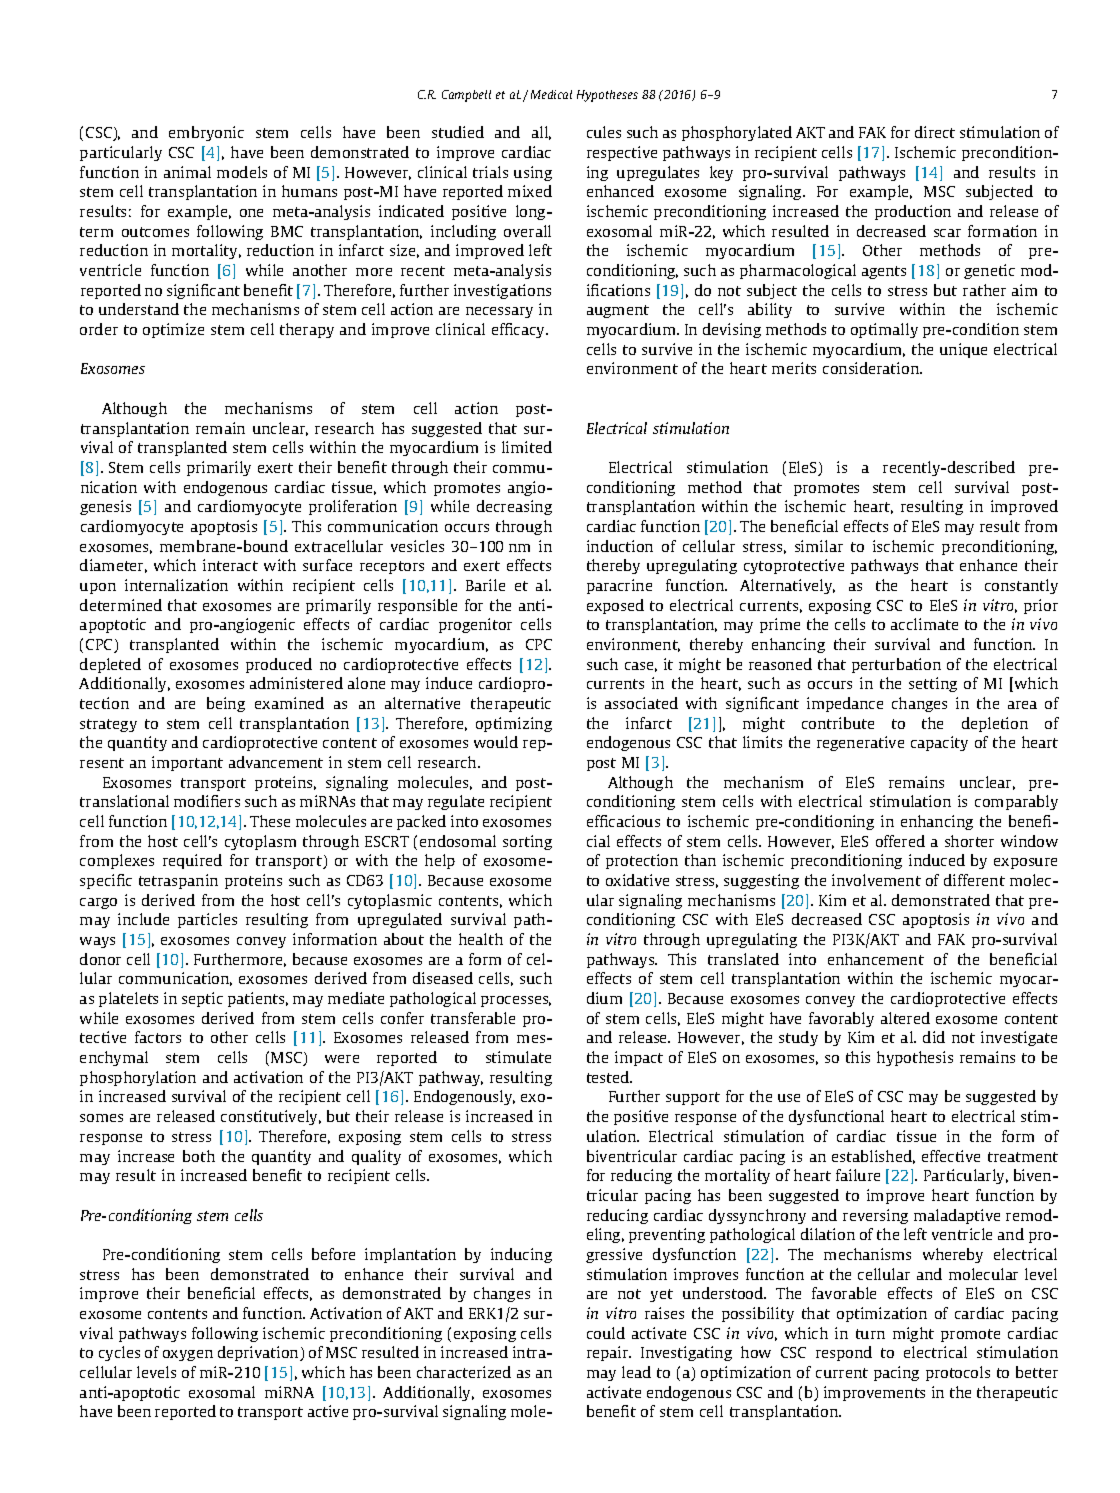 This page has height=1493, width=1120. I want to click on Medical, so click(551, 94).
